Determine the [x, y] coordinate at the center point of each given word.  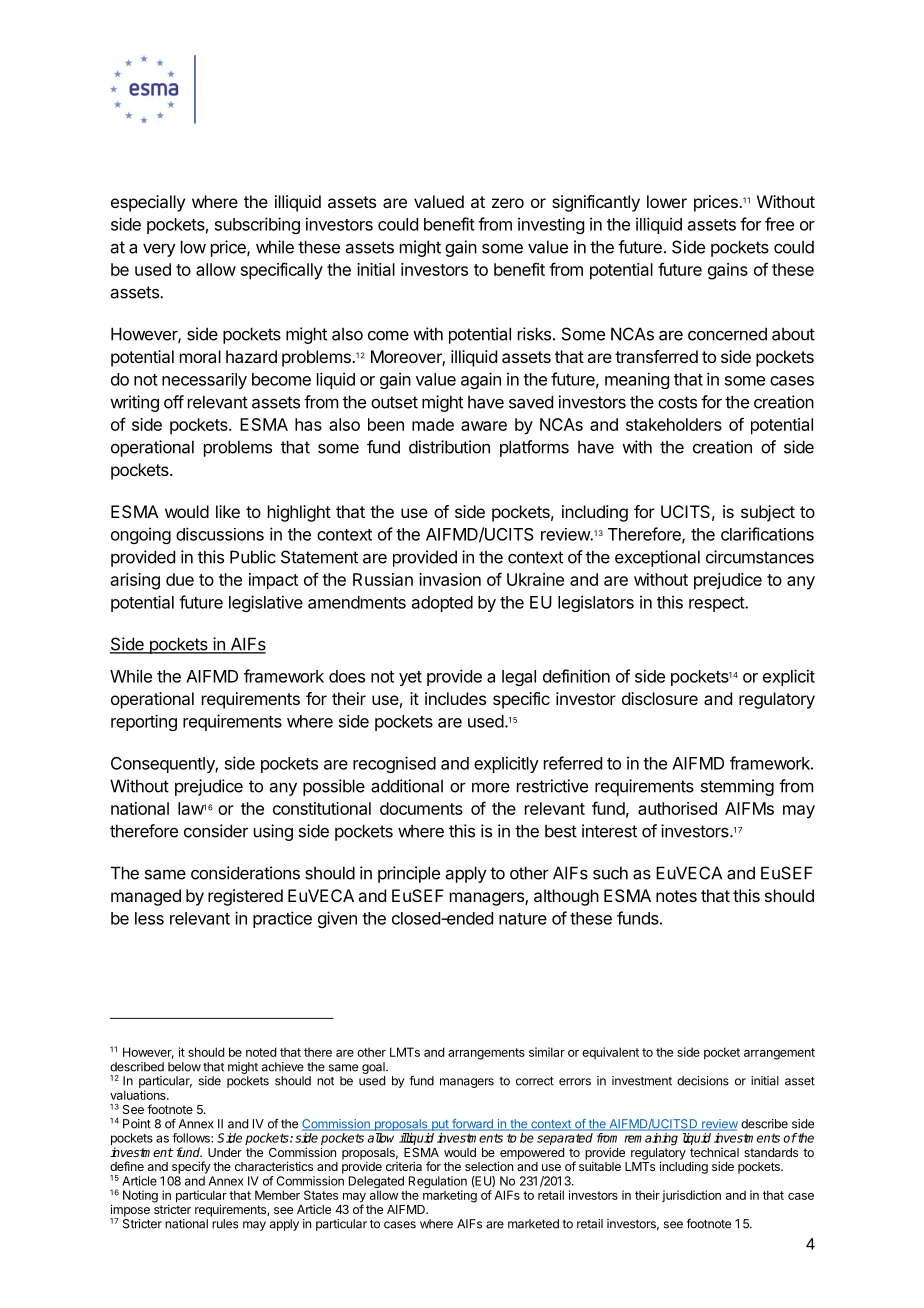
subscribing [257, 225]
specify [191, 1167]
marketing [450, 1196]
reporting [144, 722]
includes [455, 698]
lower [667, 201]
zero [508, 203]
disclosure [660, 698]
